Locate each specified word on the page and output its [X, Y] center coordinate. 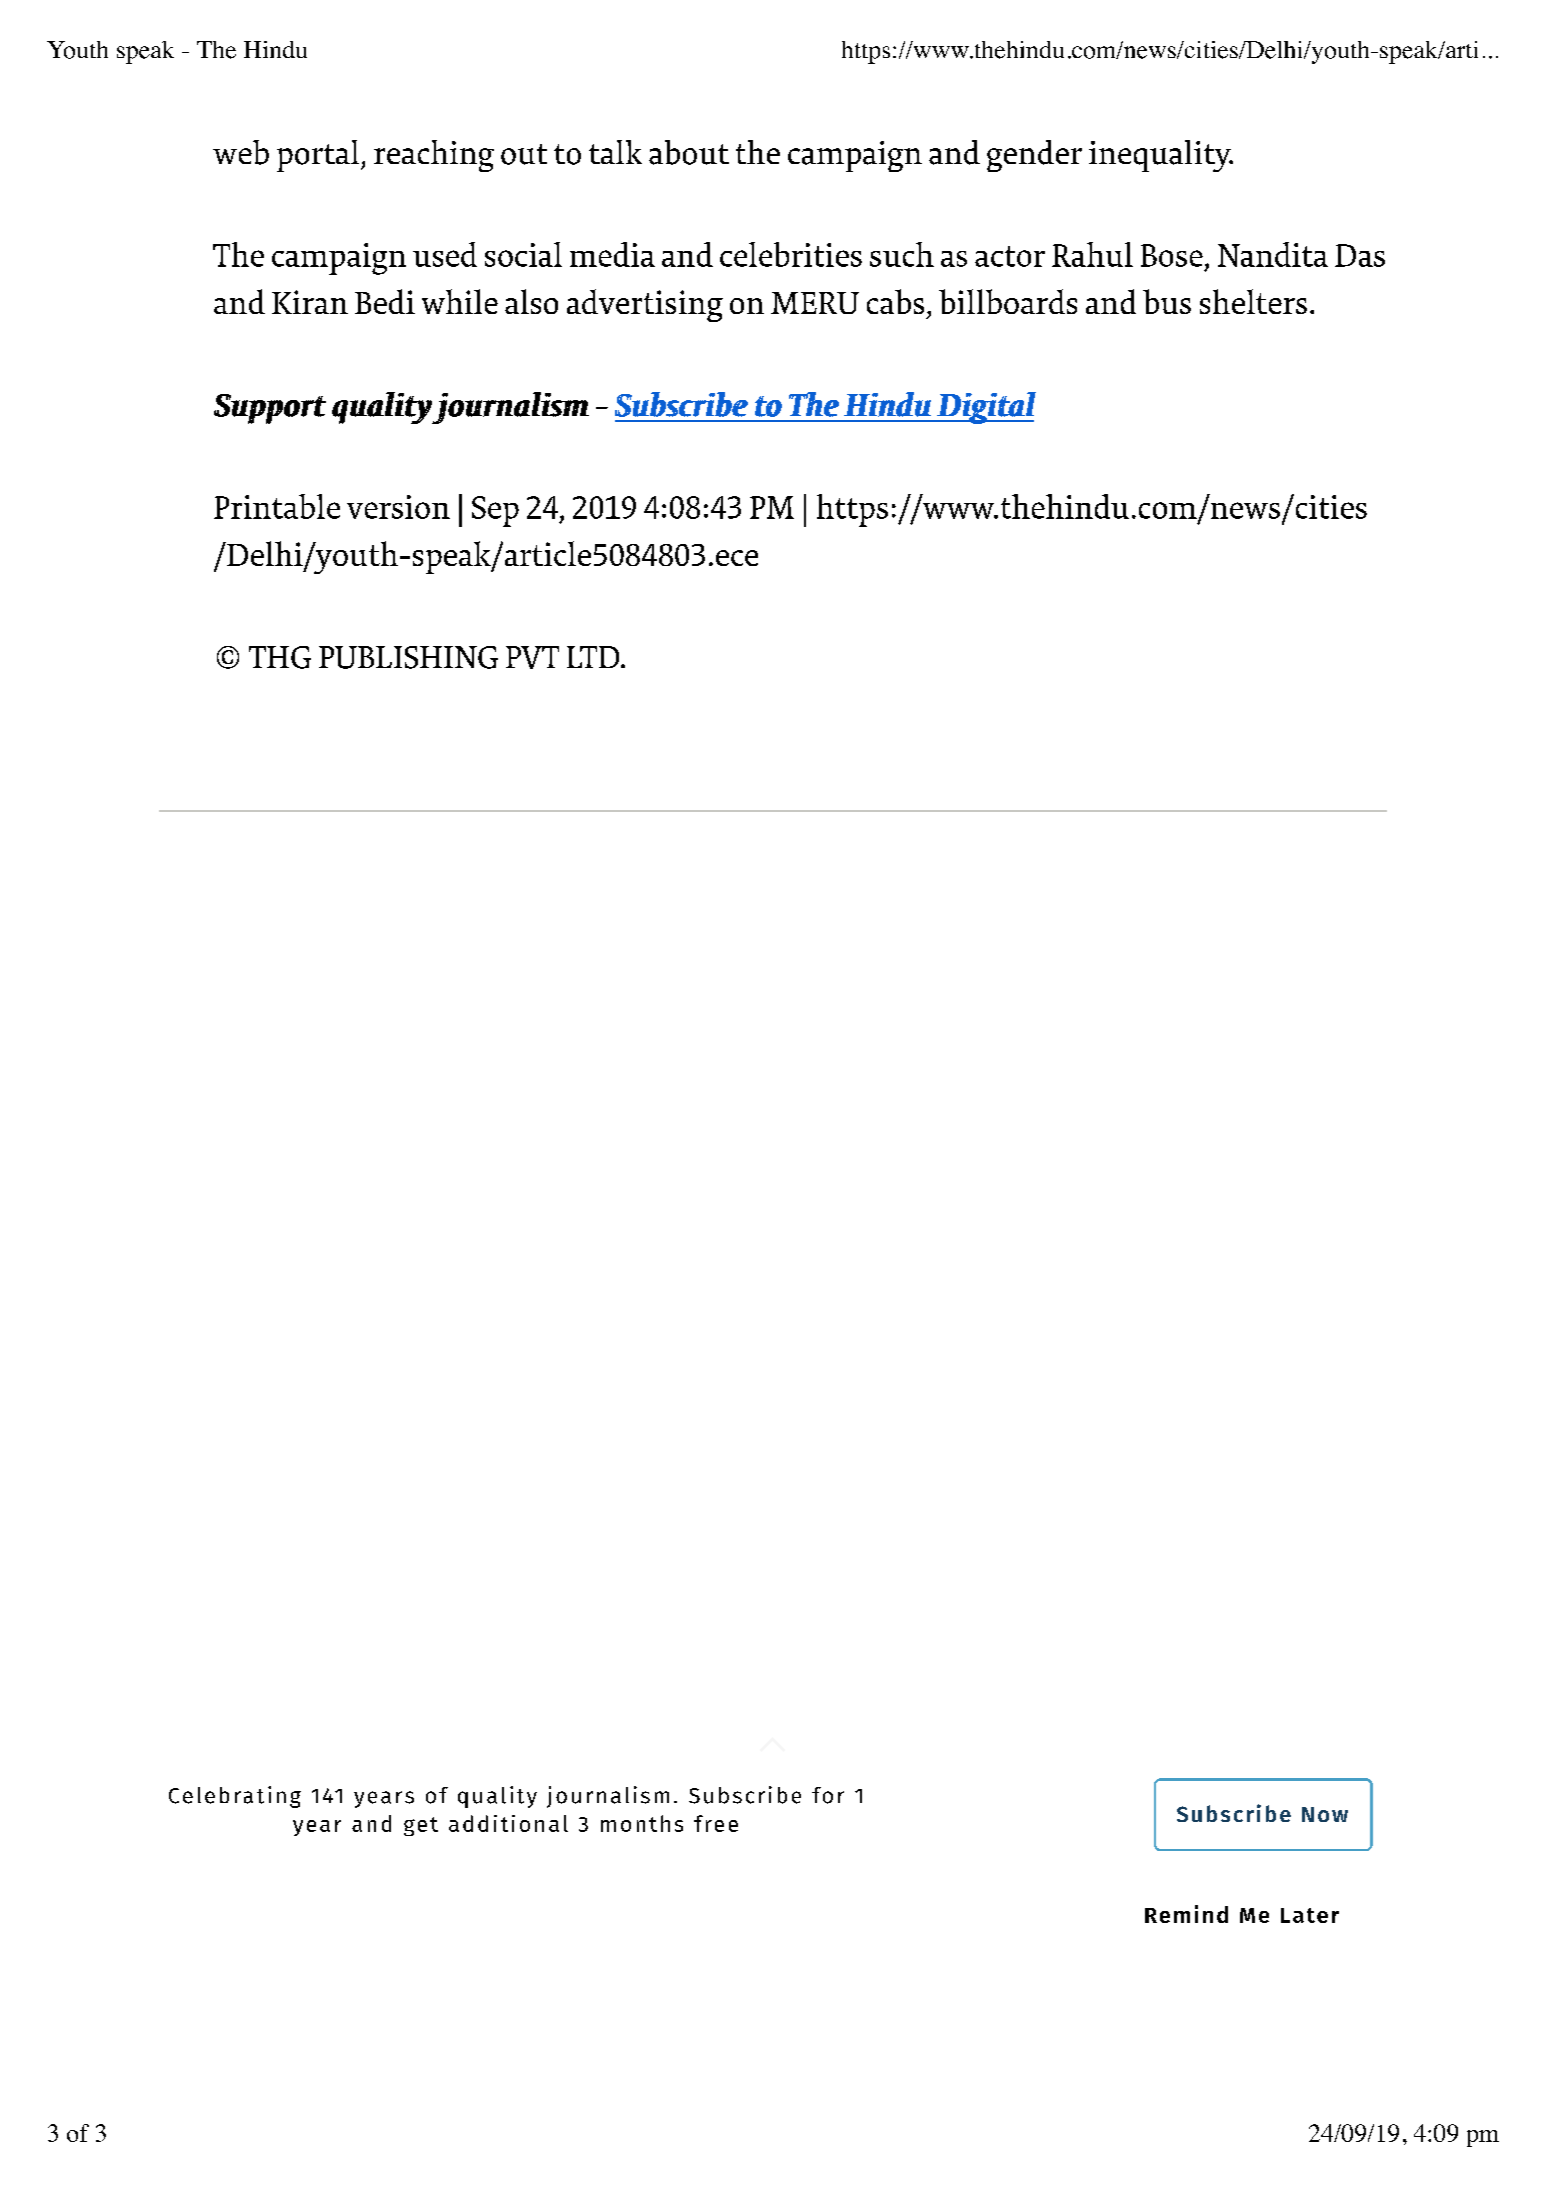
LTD [594, 657]
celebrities [791, 254]
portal [319, 156]
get [421, 1826]
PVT [532, 657]
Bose [1172, 255]
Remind [1186, 1914]
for [828, 1795]
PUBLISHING [408, 657]
